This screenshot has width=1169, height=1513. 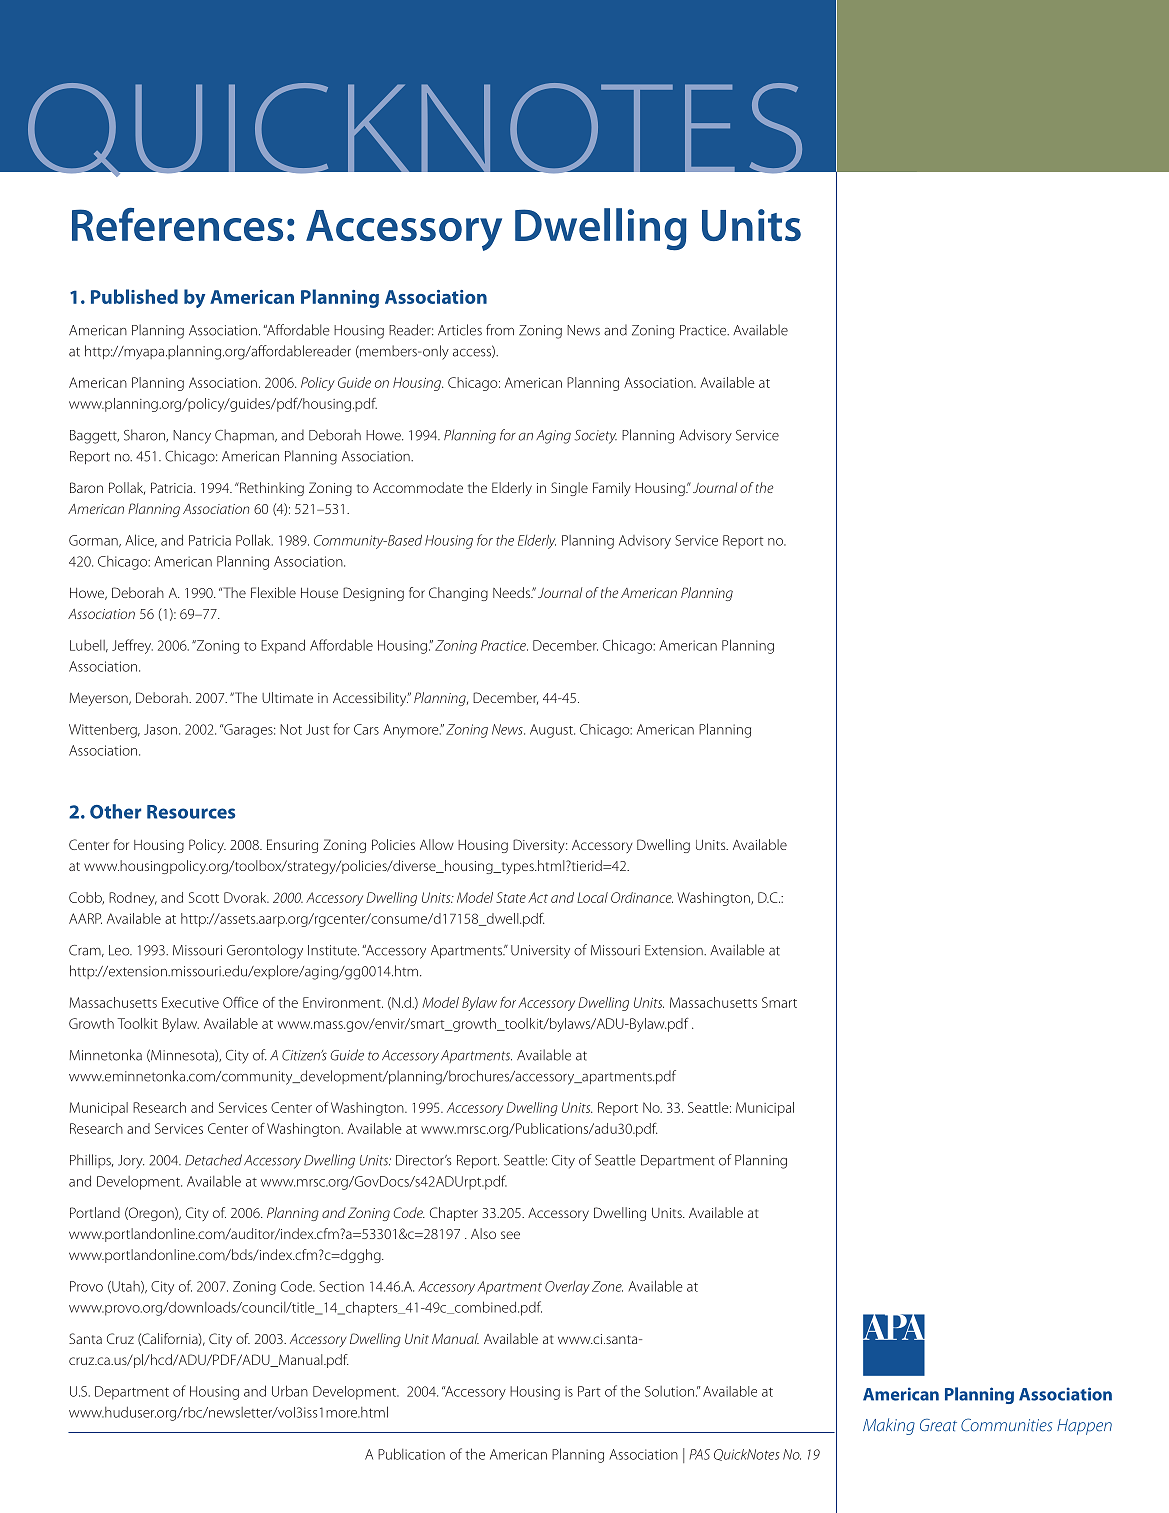 I want to click on References, so click(x=177, y=224).
